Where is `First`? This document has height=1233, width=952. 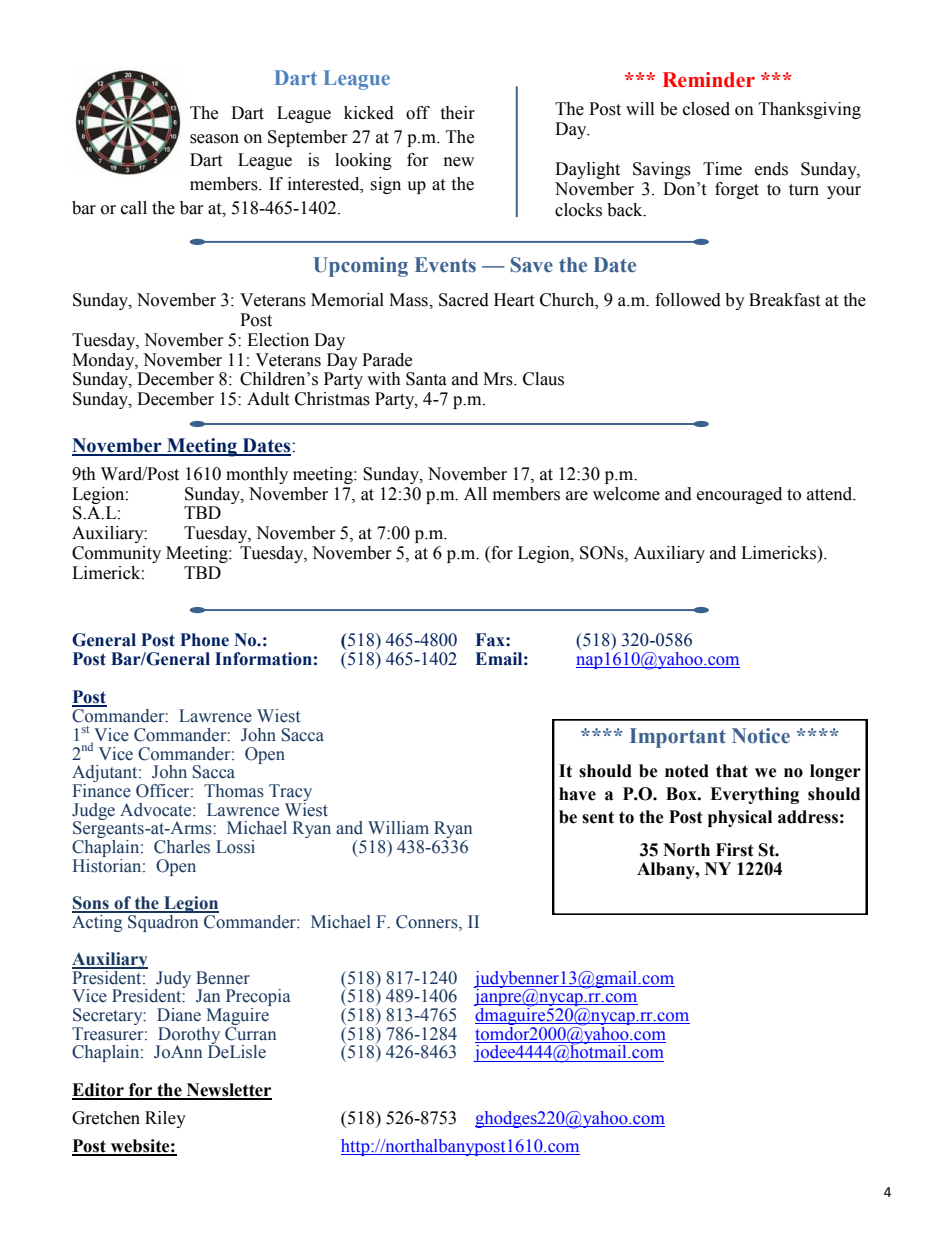
First is located at coordinates (735, 850).
